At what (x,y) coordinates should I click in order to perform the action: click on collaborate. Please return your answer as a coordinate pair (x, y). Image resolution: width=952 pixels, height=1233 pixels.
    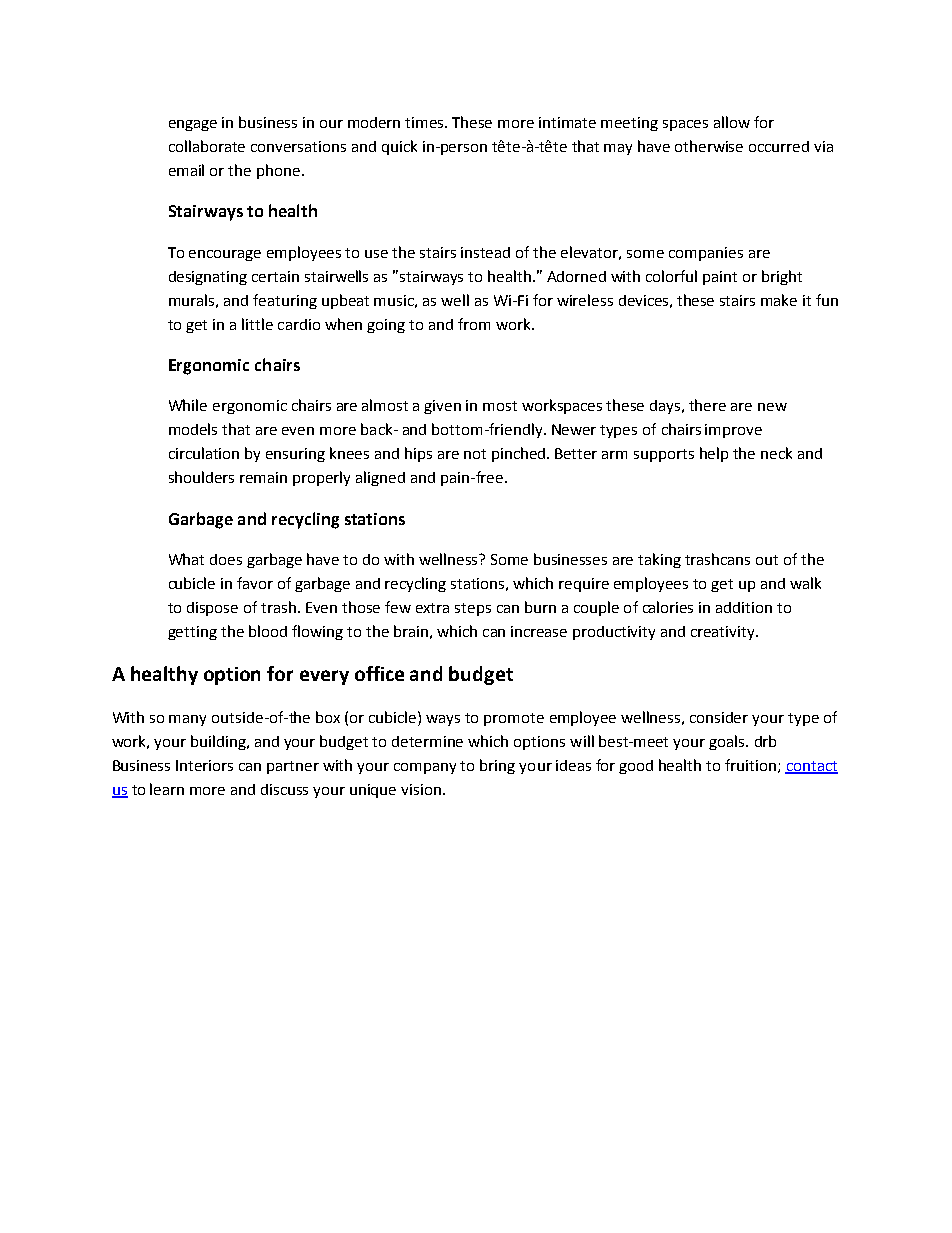
    Looking at the image, I should click on (207, 146).
